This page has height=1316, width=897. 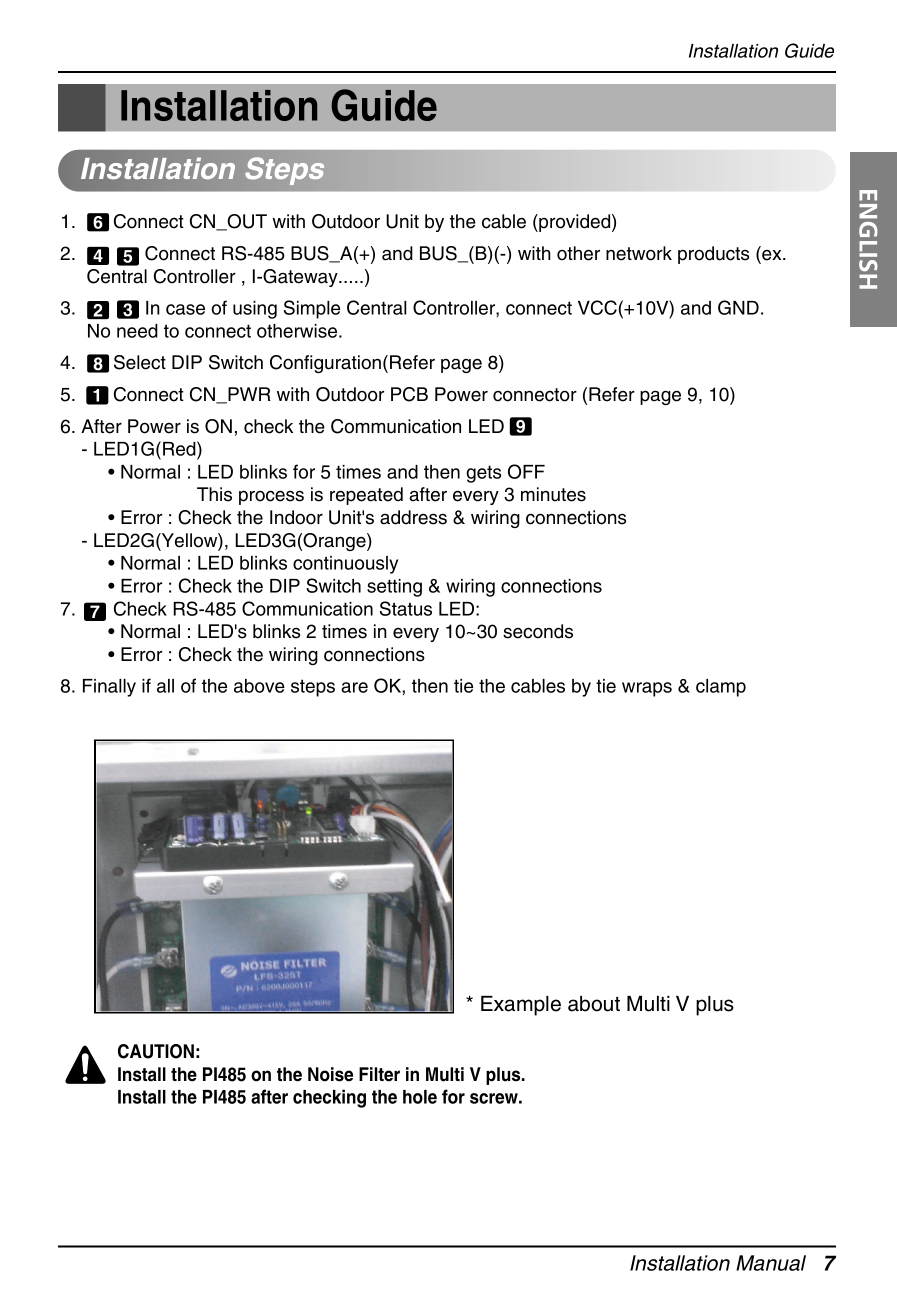 What do you see at coordinates (521, 1006) in the page?
I see `Example` at bounding box center [521, 1006].
